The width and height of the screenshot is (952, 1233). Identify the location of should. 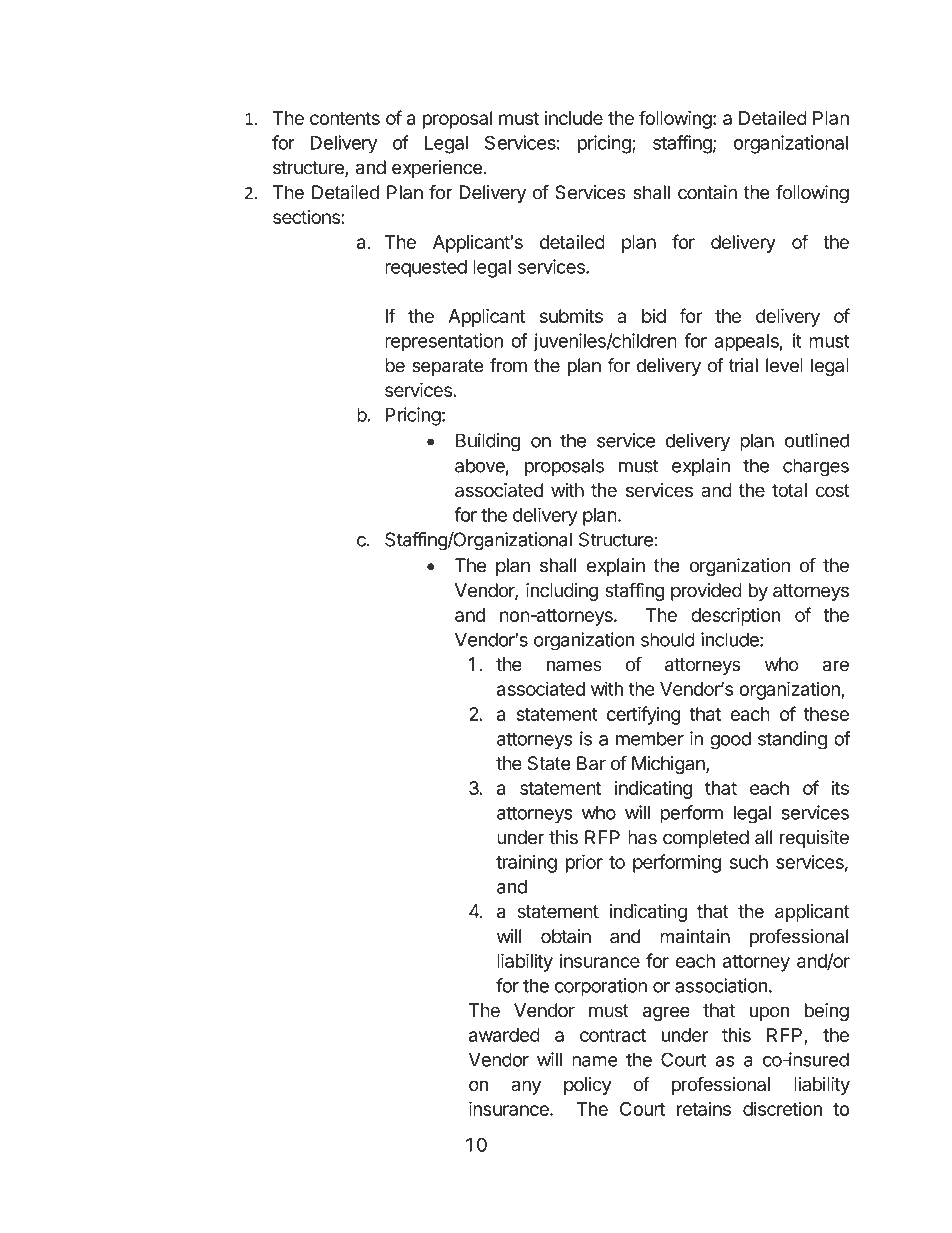
(668, 639).
